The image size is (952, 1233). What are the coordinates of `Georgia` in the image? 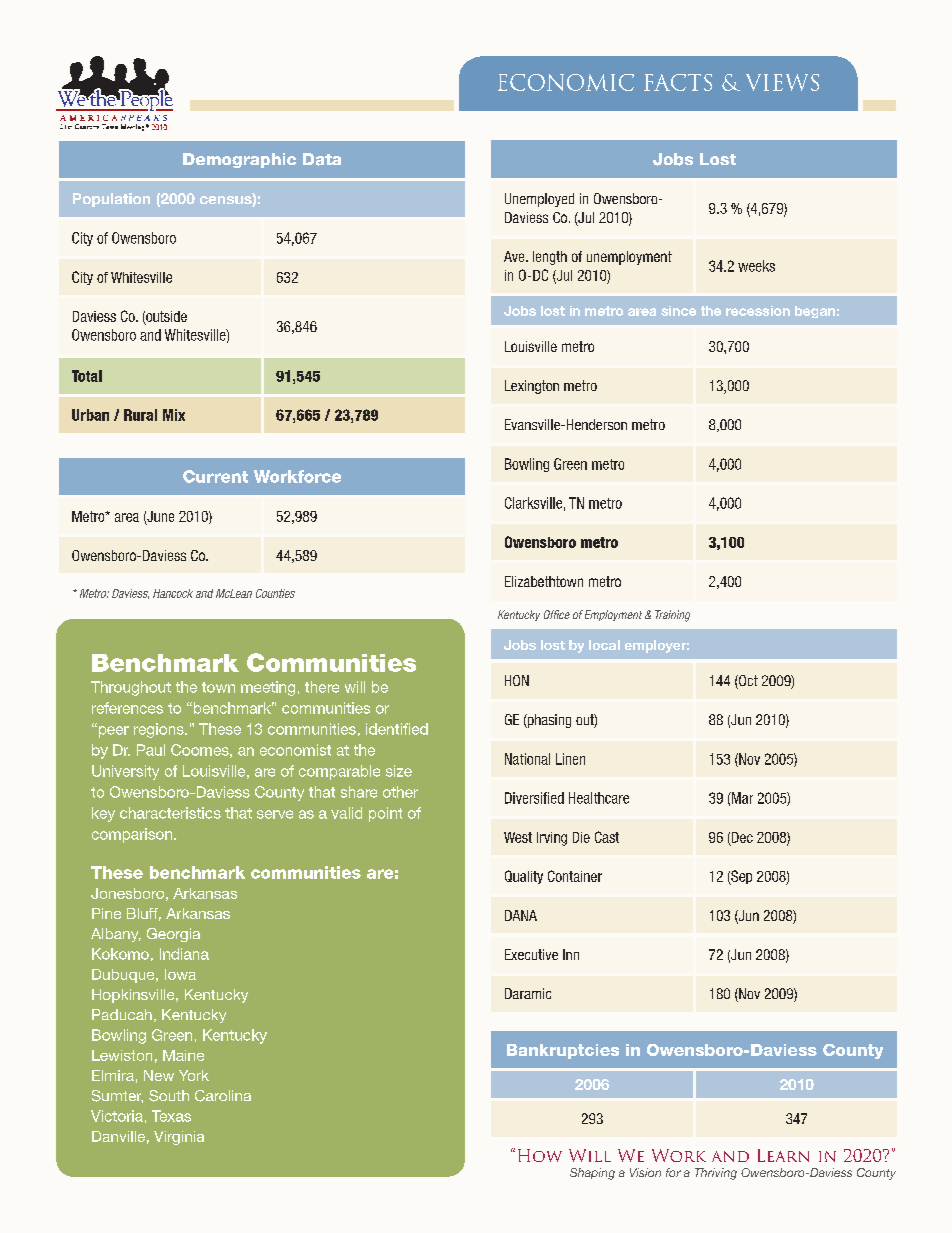 It's located at (173, 935).
